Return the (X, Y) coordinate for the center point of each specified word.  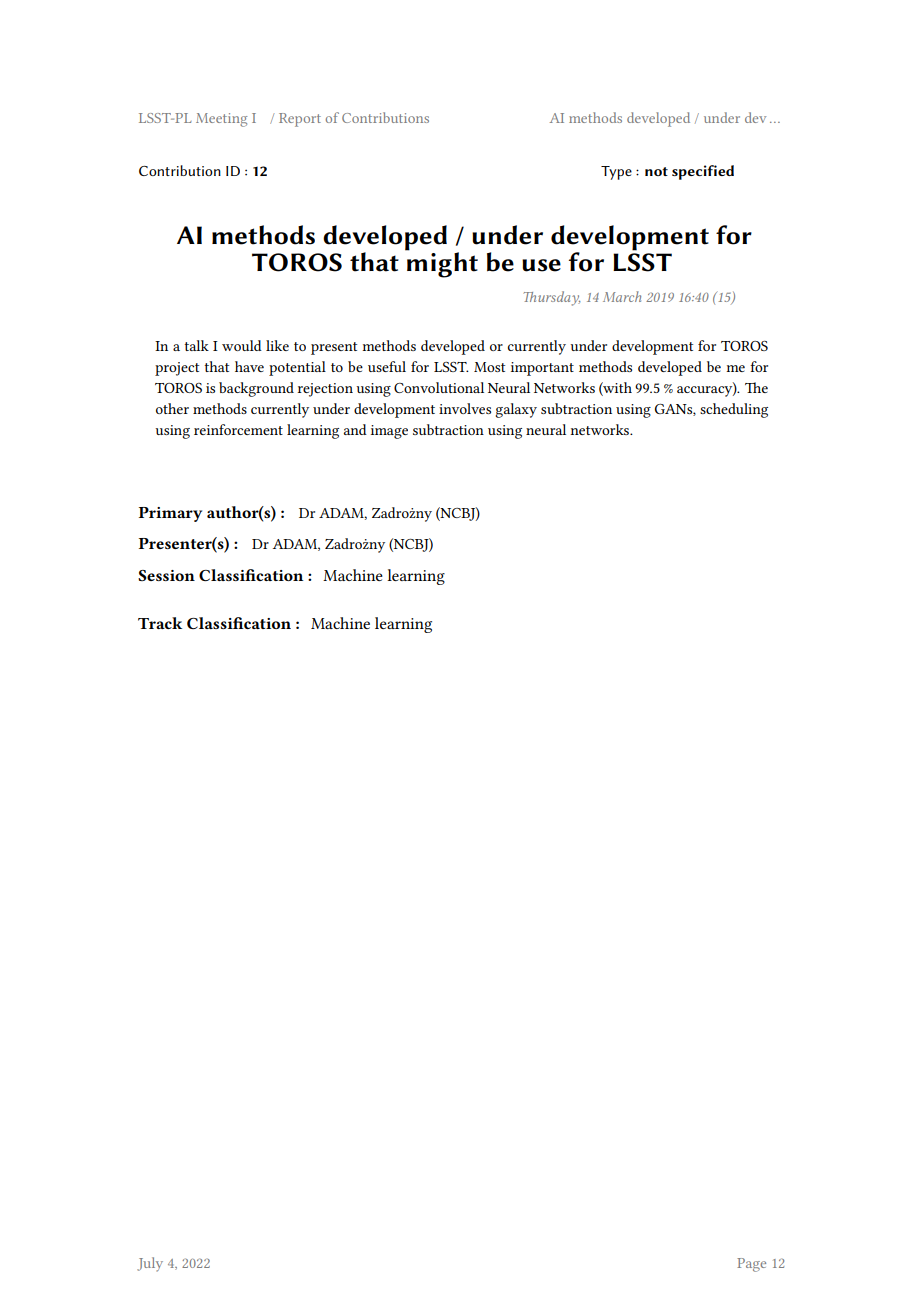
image (389, 432)
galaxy (516, 410)
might (441, 263)
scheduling (734, 410)
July (150, 1264)
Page (751, 1265)
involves (465, 408)
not (656, 171)
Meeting (221, 120)
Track (160, 623)
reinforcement (238, 429)
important (542, 369)
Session (166, 575)
